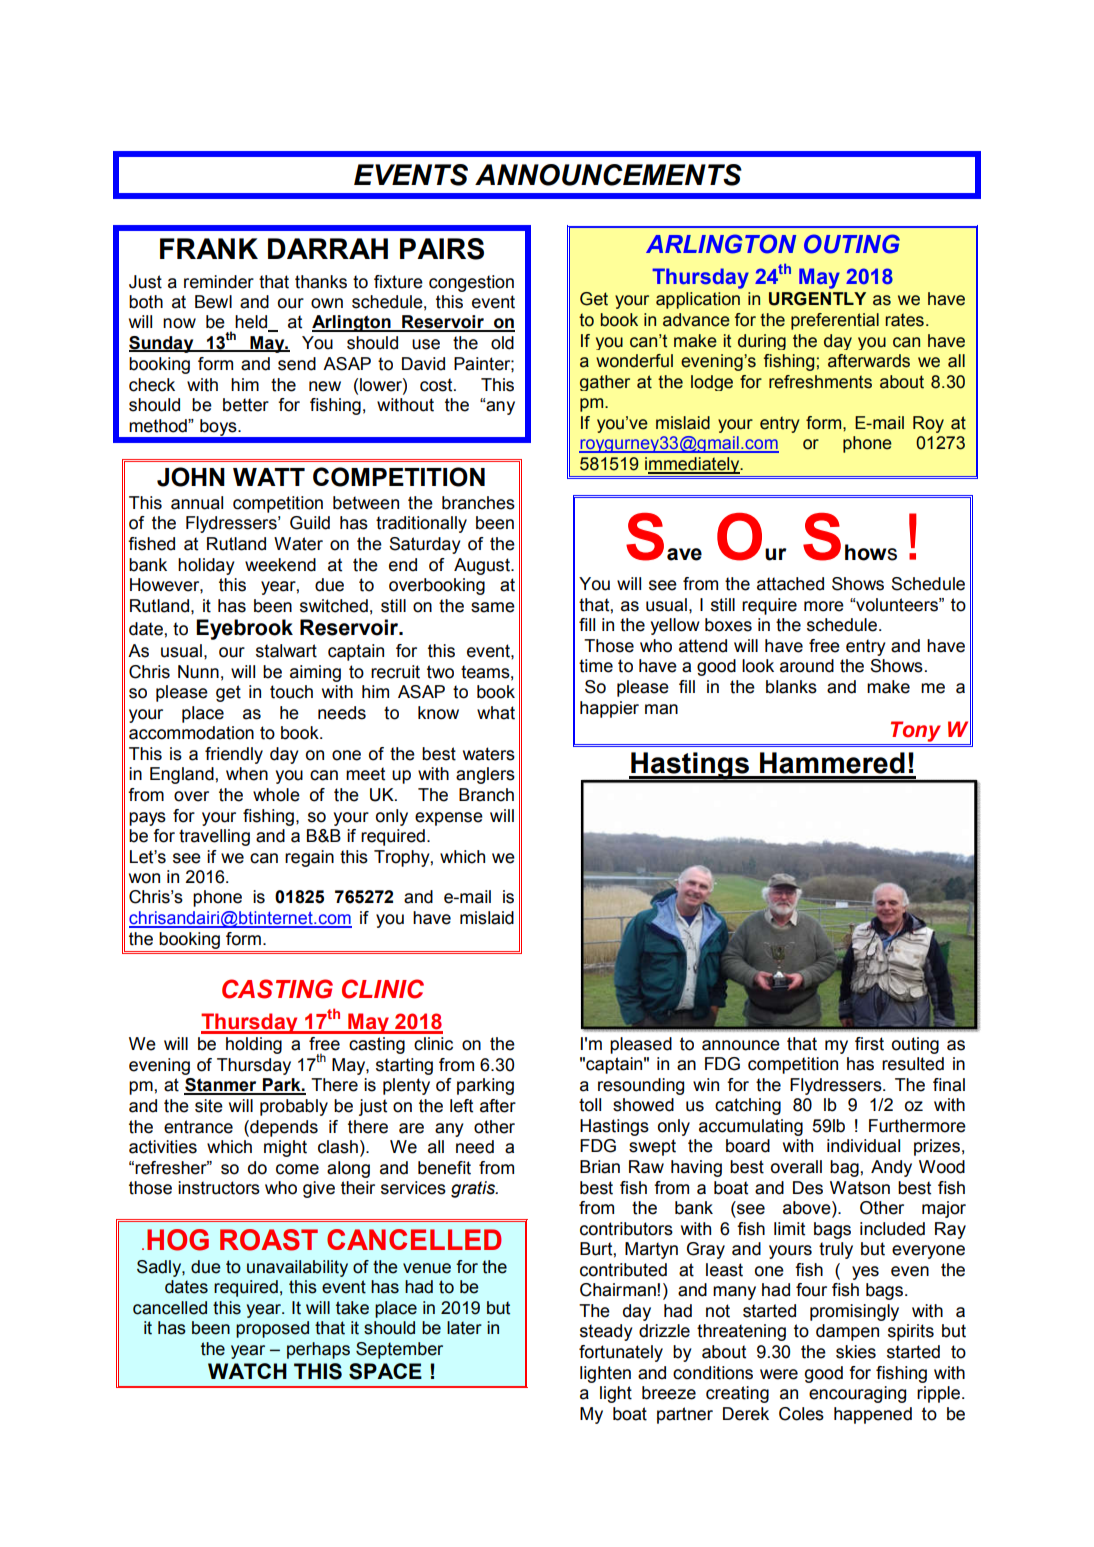  I want to click on August, so click(483, 566).
